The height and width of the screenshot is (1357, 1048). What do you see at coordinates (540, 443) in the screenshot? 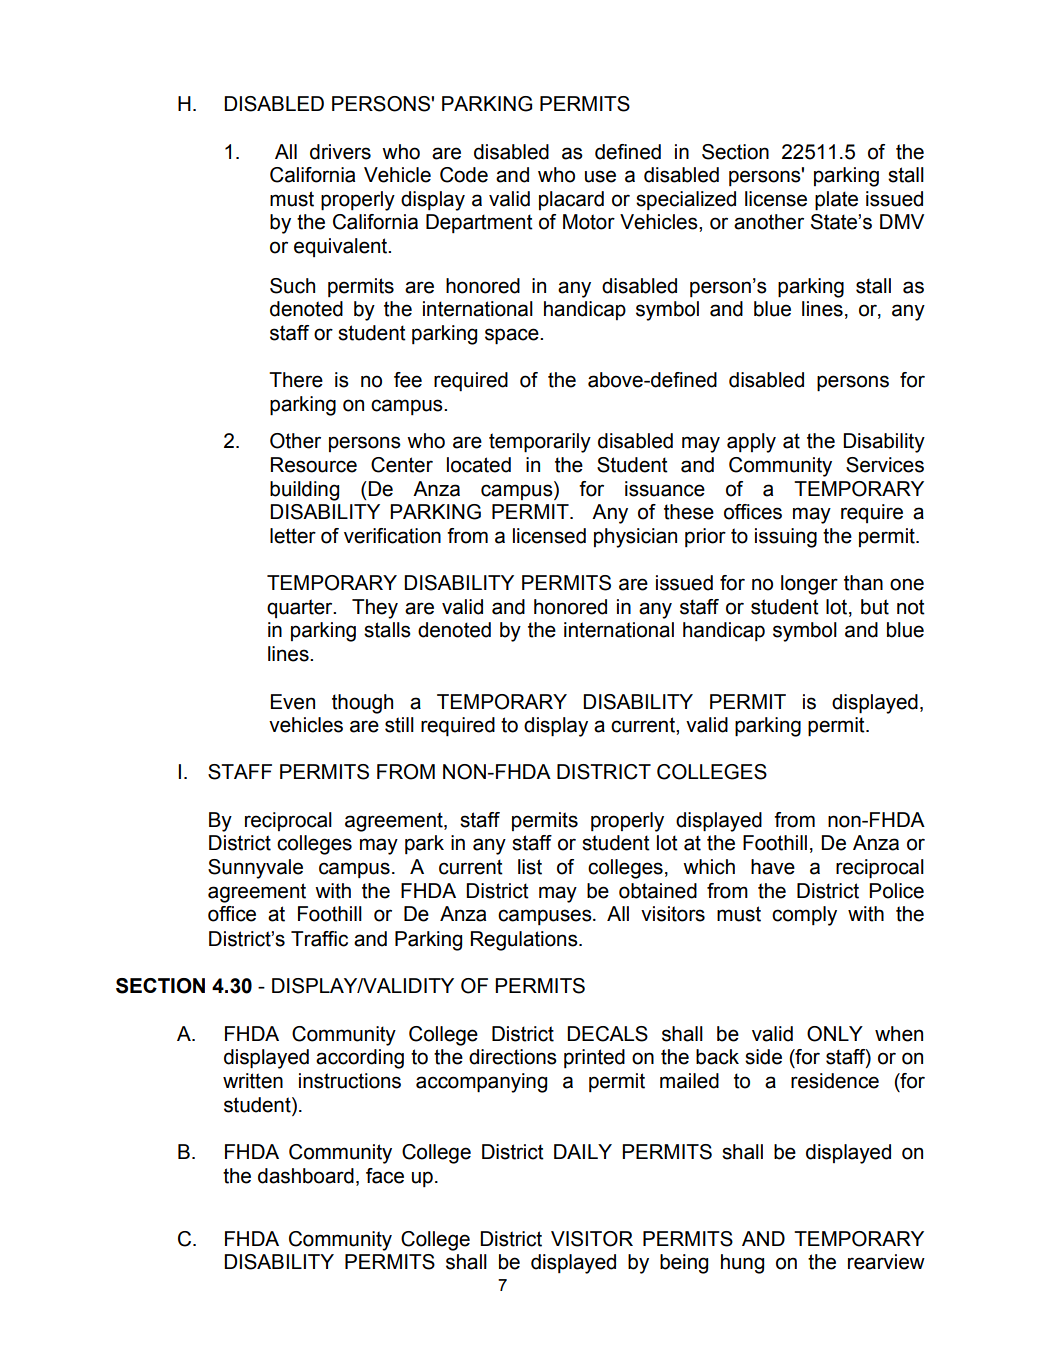
I see `temporarily` at bounding box center [540, 443].
